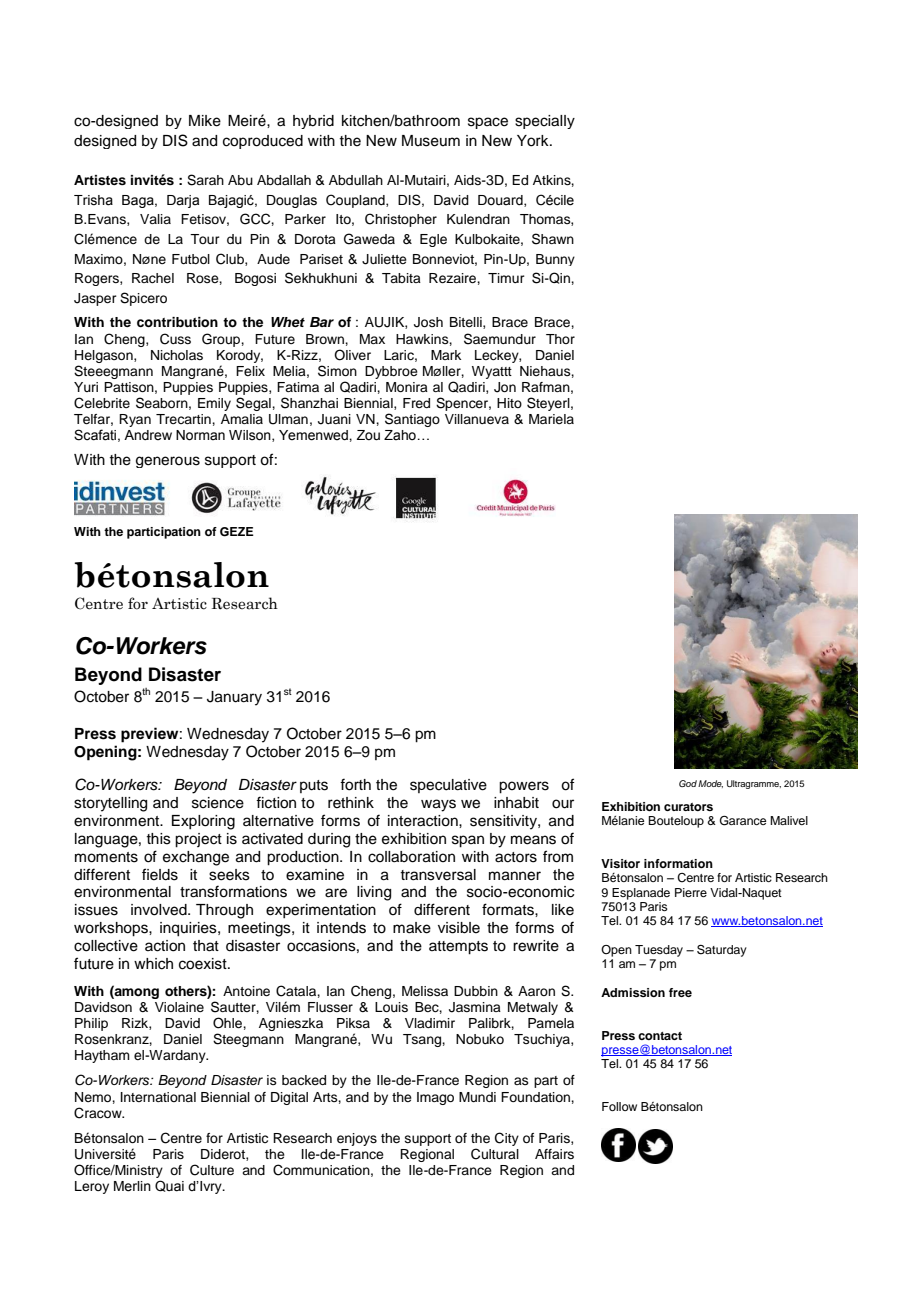 The image size is (924, 1308). What do you see at coordinates (368, 435) in the image?
I see `Zou` at bounding box center [368, 435].
